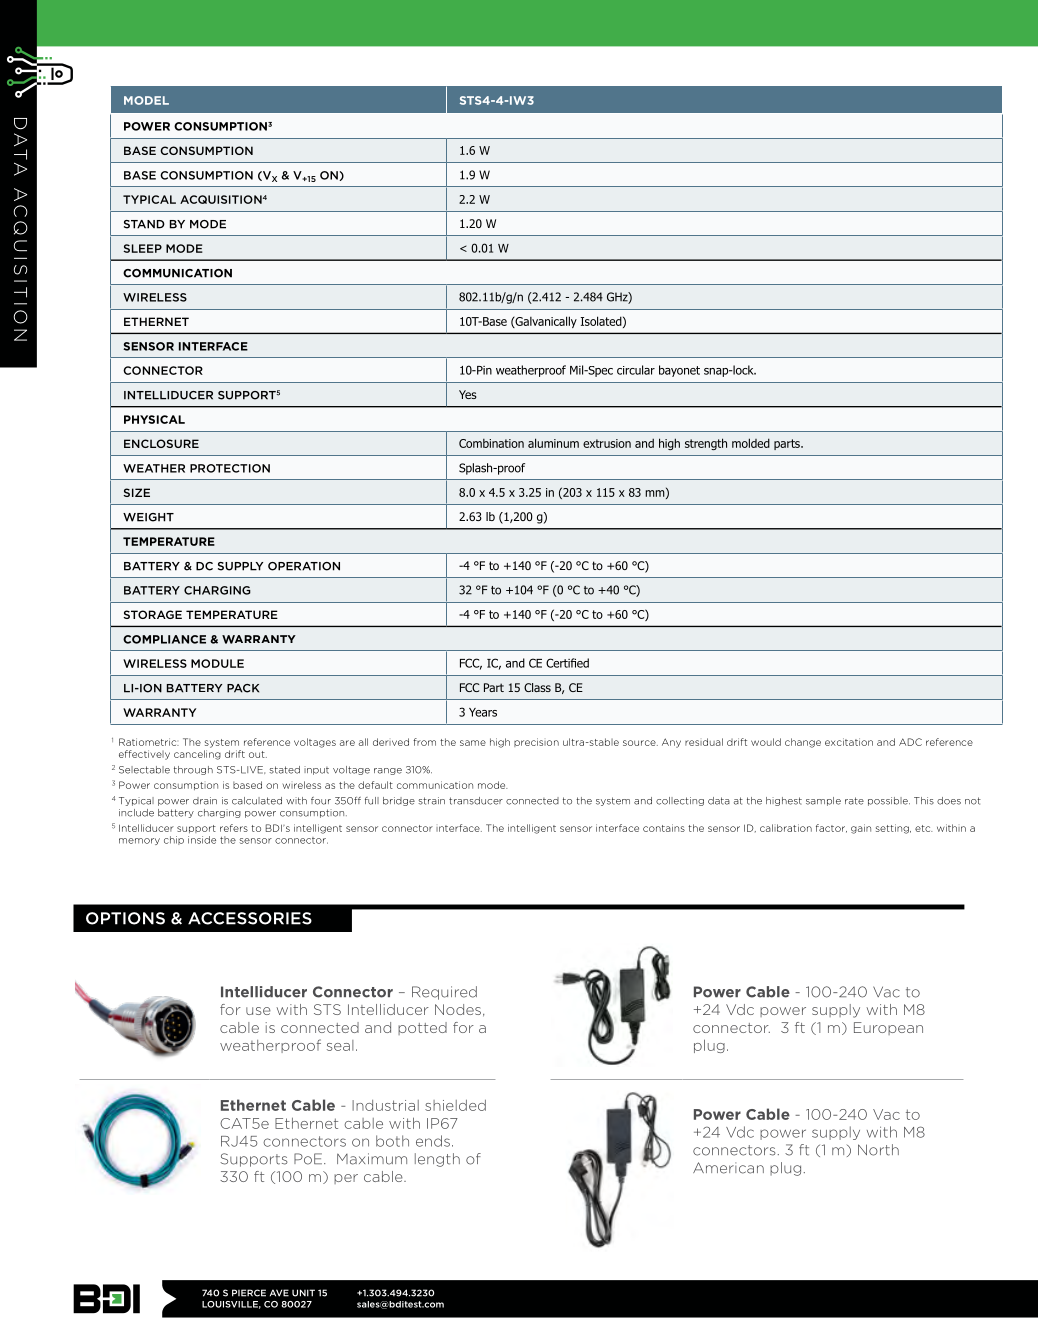 The height and width of the document is (1343, 1038). Describe the element at coordinates (636, 370) in the document. I see `circular` at that location.
